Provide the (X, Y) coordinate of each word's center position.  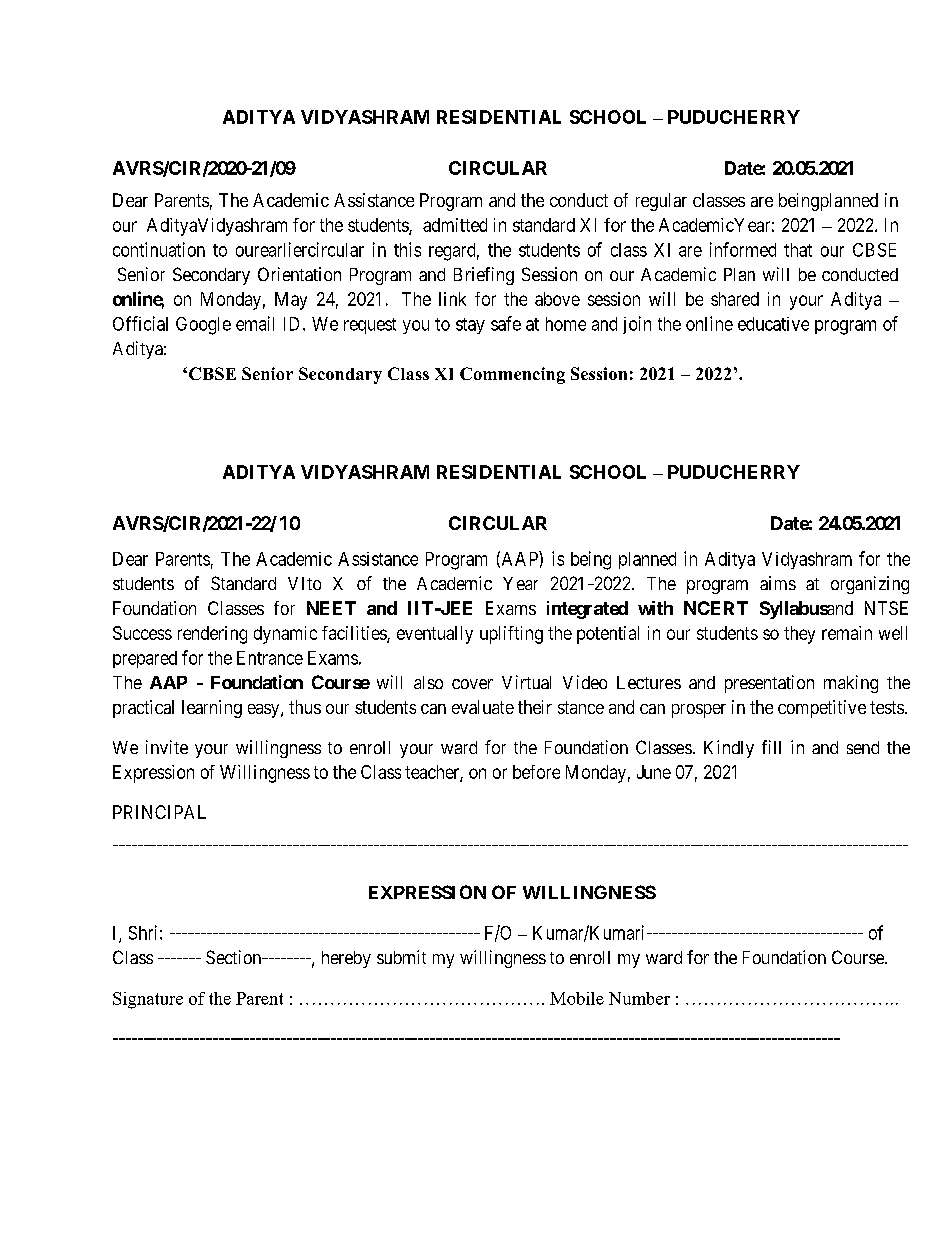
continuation (159, 249)
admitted (455, 225)
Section (235, 957)
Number (639, 998)
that (798, 250)
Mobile (577, 998)
